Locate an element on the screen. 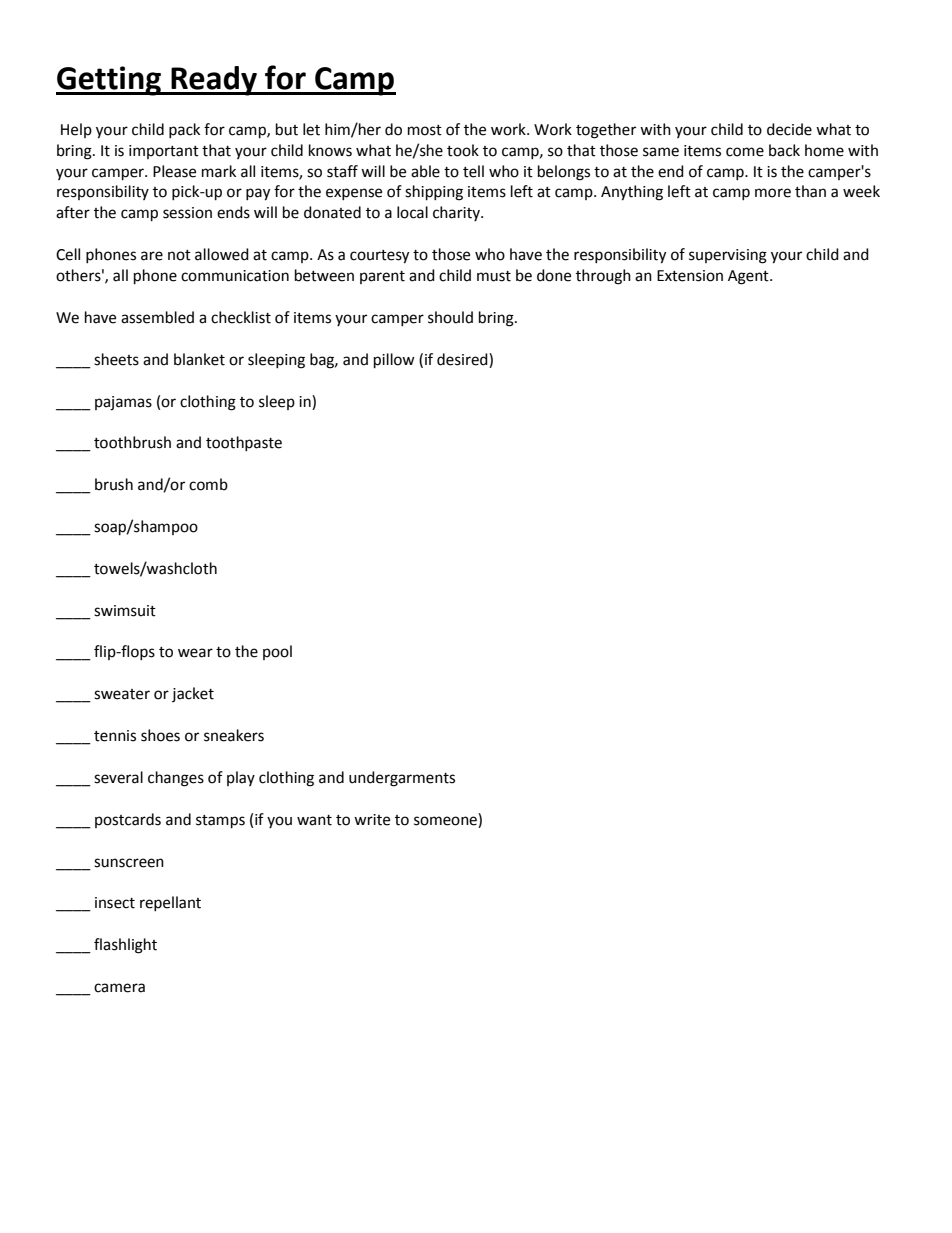 The image size is (952, 1233). pack is located at coordinates (184, 130).
